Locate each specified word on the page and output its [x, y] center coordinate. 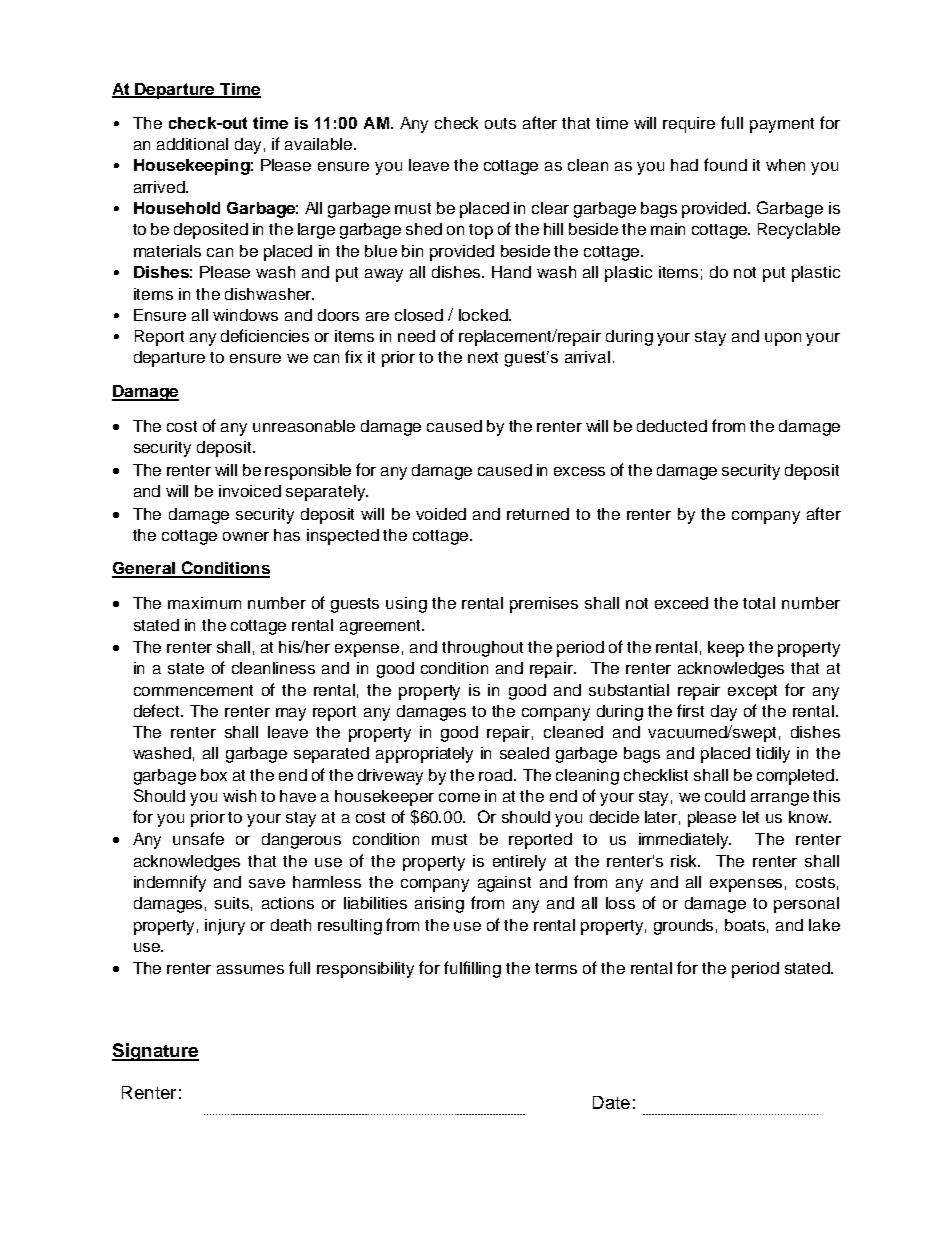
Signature [155, 1052]
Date [611, 1102]
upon [783, 339]
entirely [519, 863]
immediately [685, 841]
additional [192, 144]
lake [824, 925]
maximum [204, 603]
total [759, 603]
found [725, 164]
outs [500, 123]
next [483, 357]
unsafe [198, 838]
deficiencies [265, 335]
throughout [482, 649]
